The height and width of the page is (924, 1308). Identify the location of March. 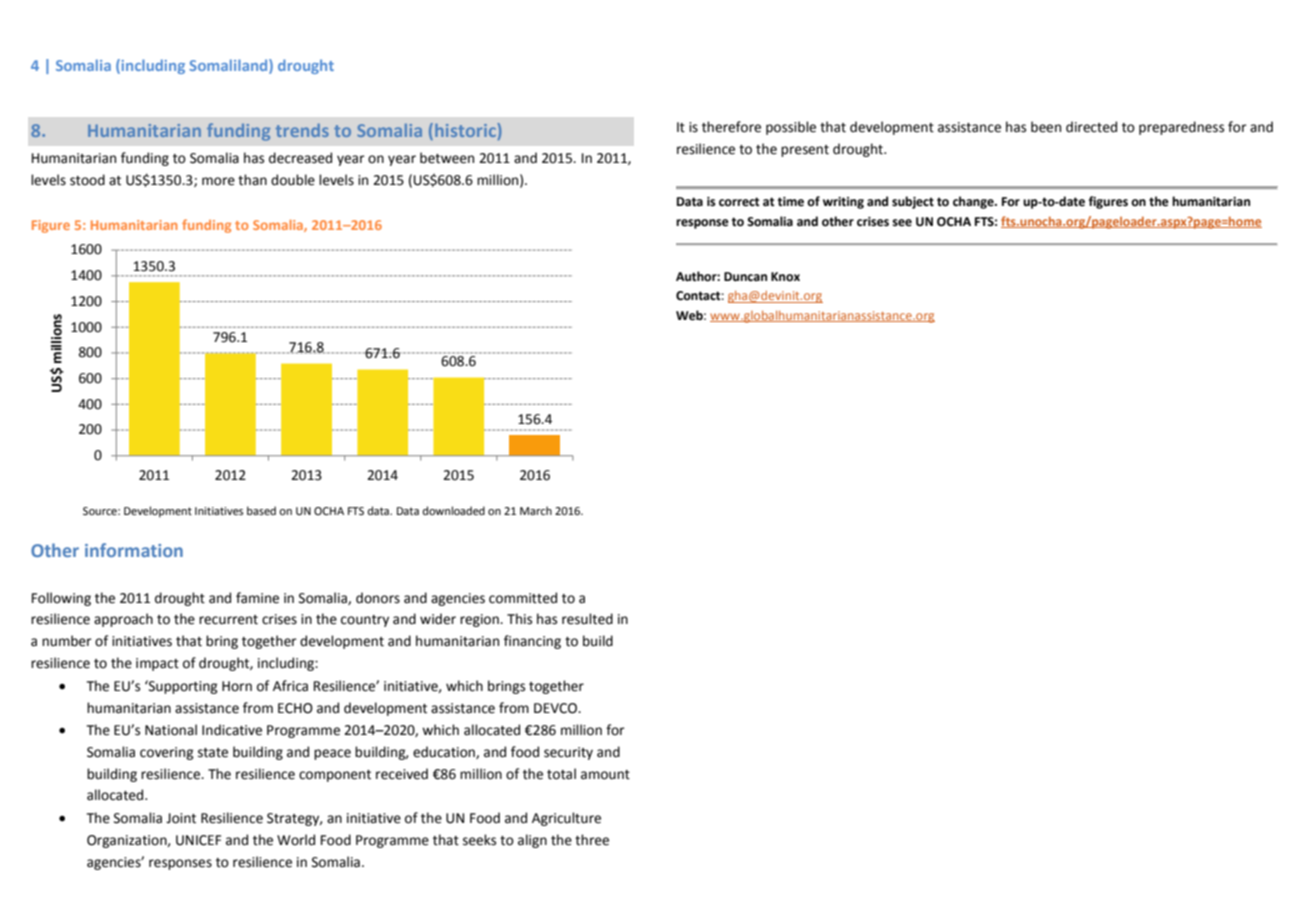
(536, 510).
